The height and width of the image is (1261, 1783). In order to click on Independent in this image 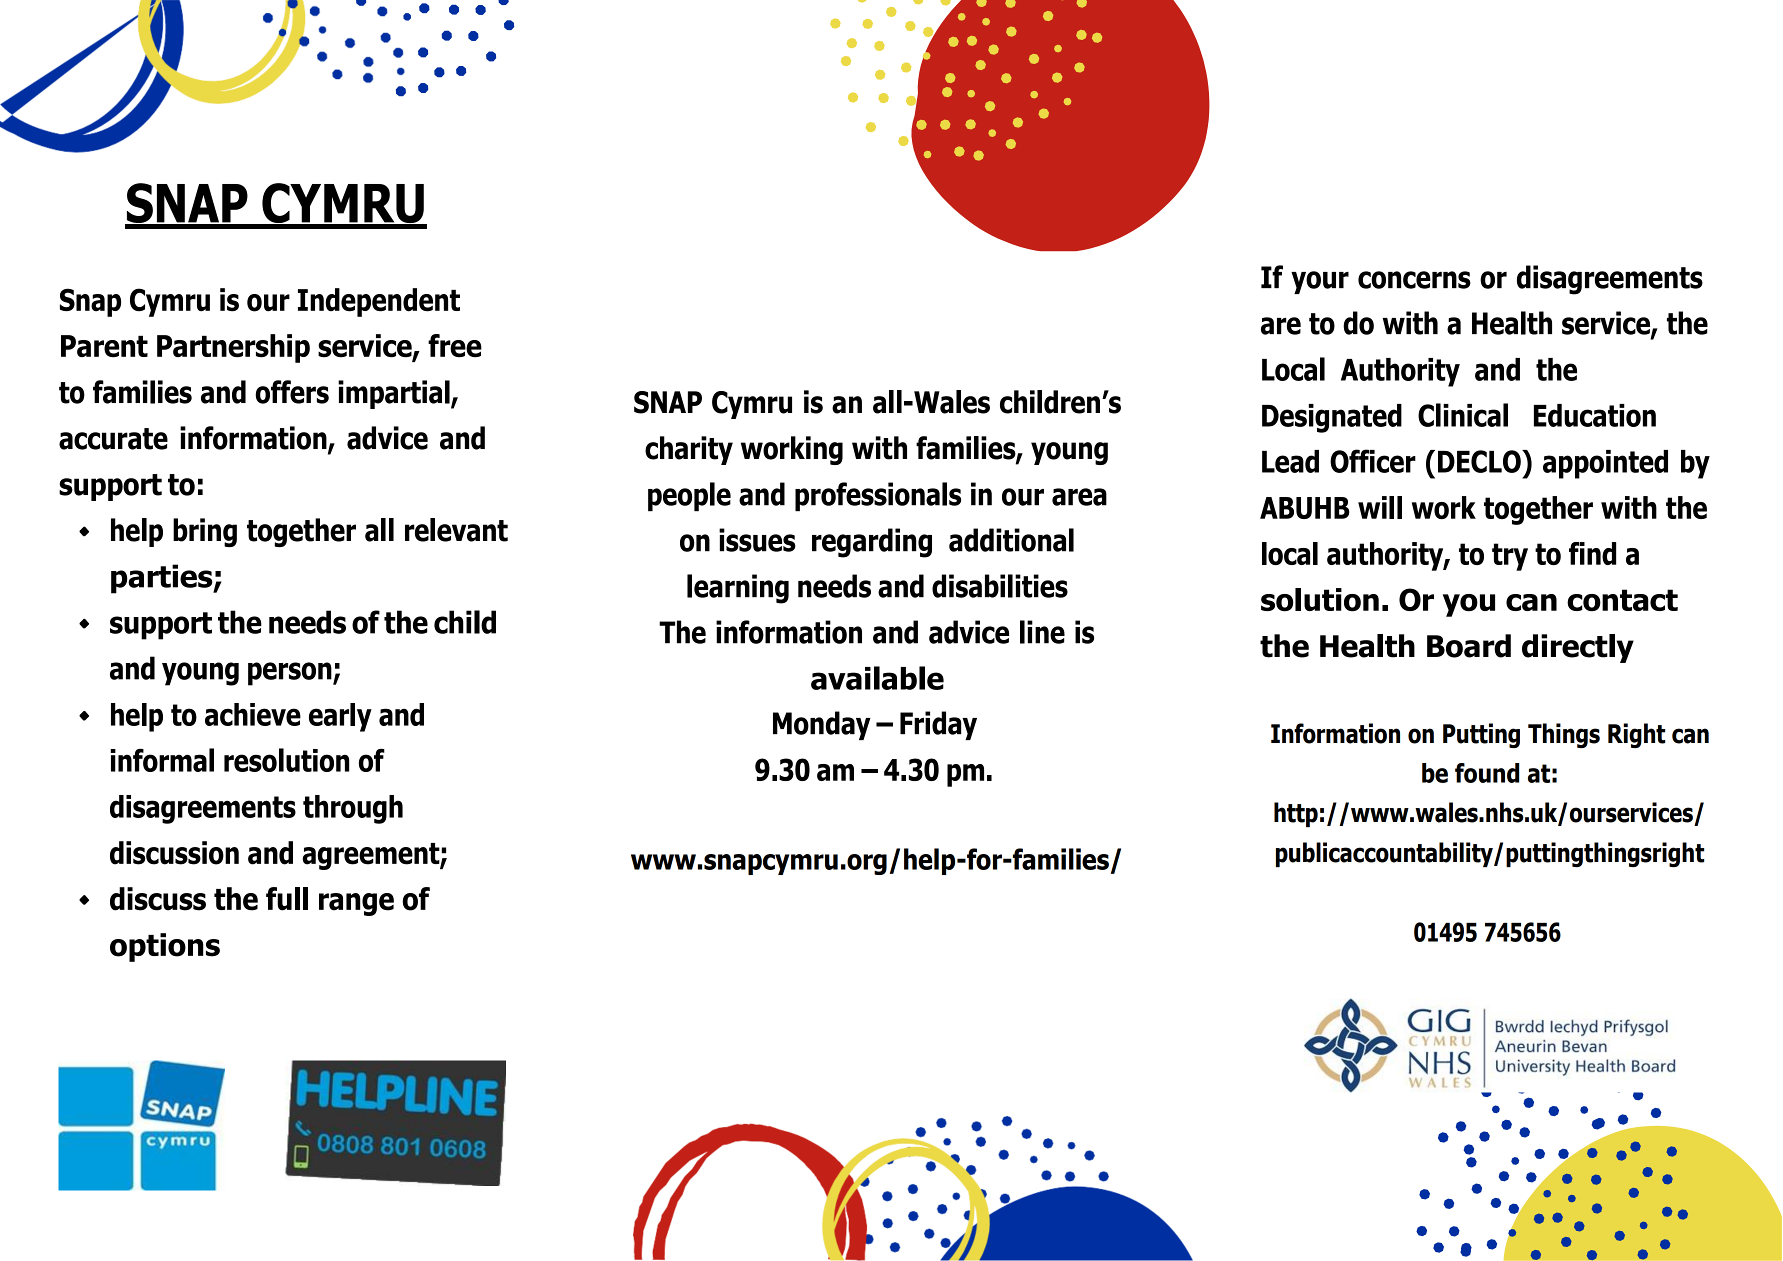, I will do `click(379, 302)`.
